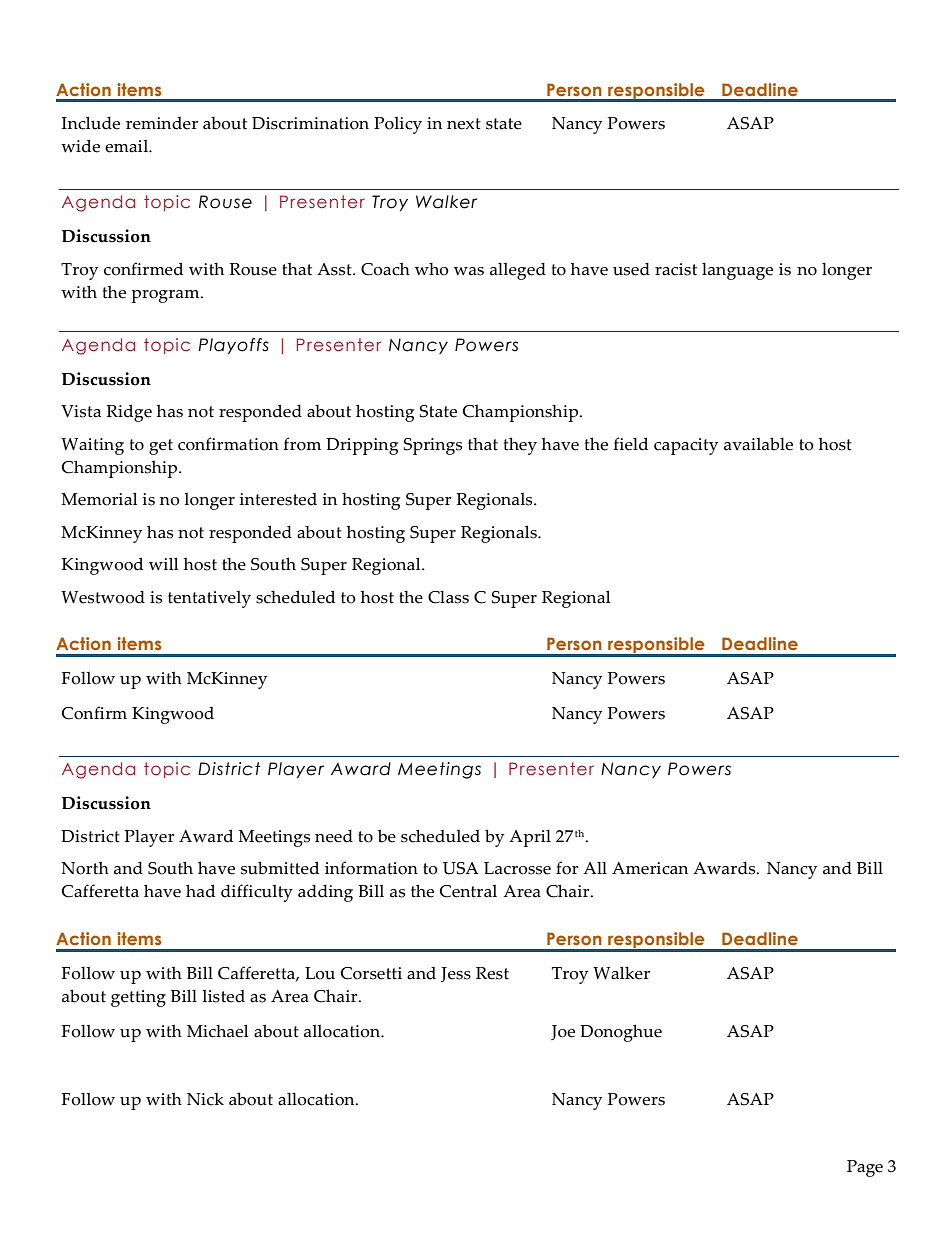  Describe the element at coordinates (686, 446) in the document. I see `capacity` at that location.
